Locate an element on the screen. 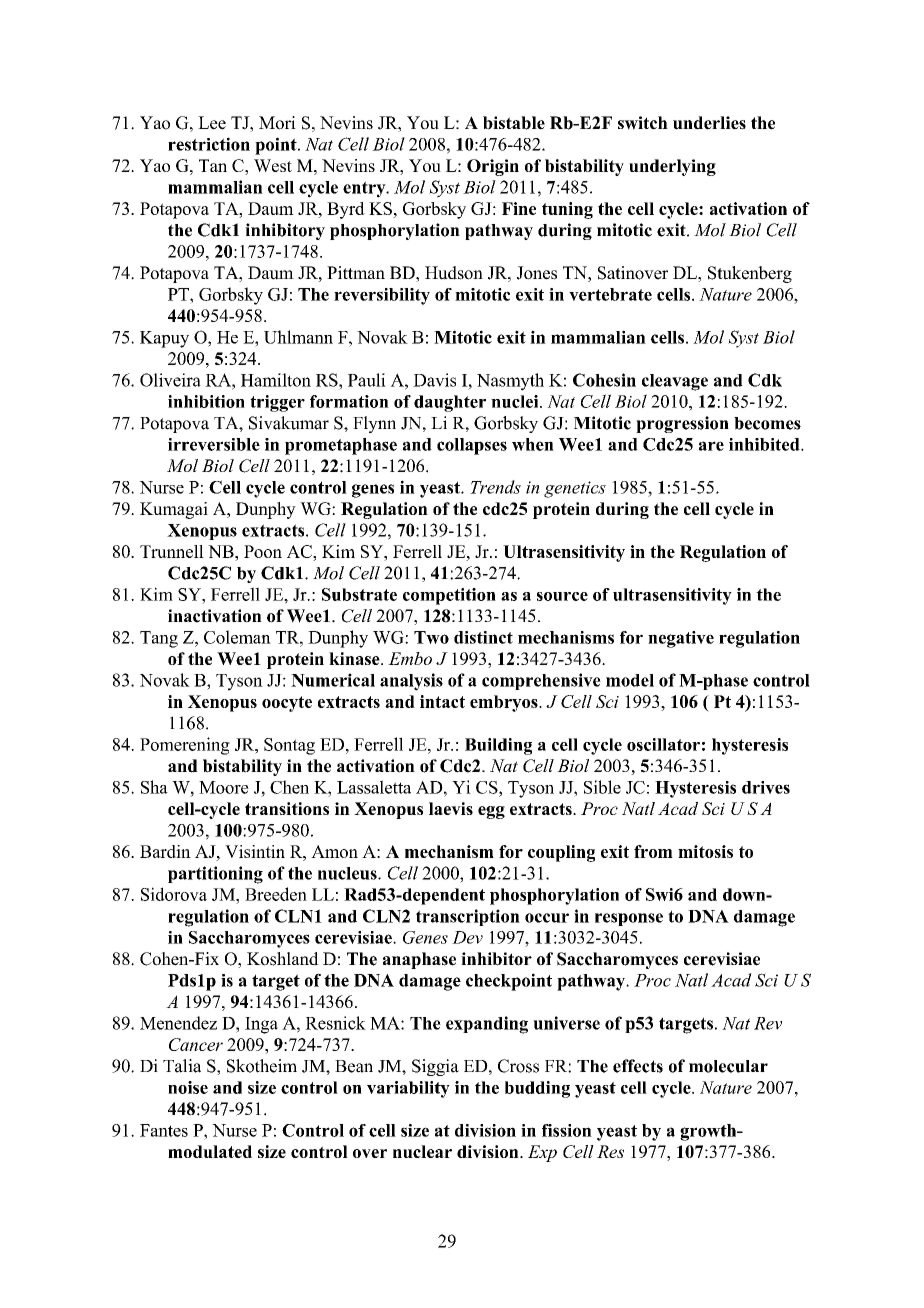 Image resolution: width=924 pixels, height=1308 pixels. negative is located at coordinates (681, 639).
